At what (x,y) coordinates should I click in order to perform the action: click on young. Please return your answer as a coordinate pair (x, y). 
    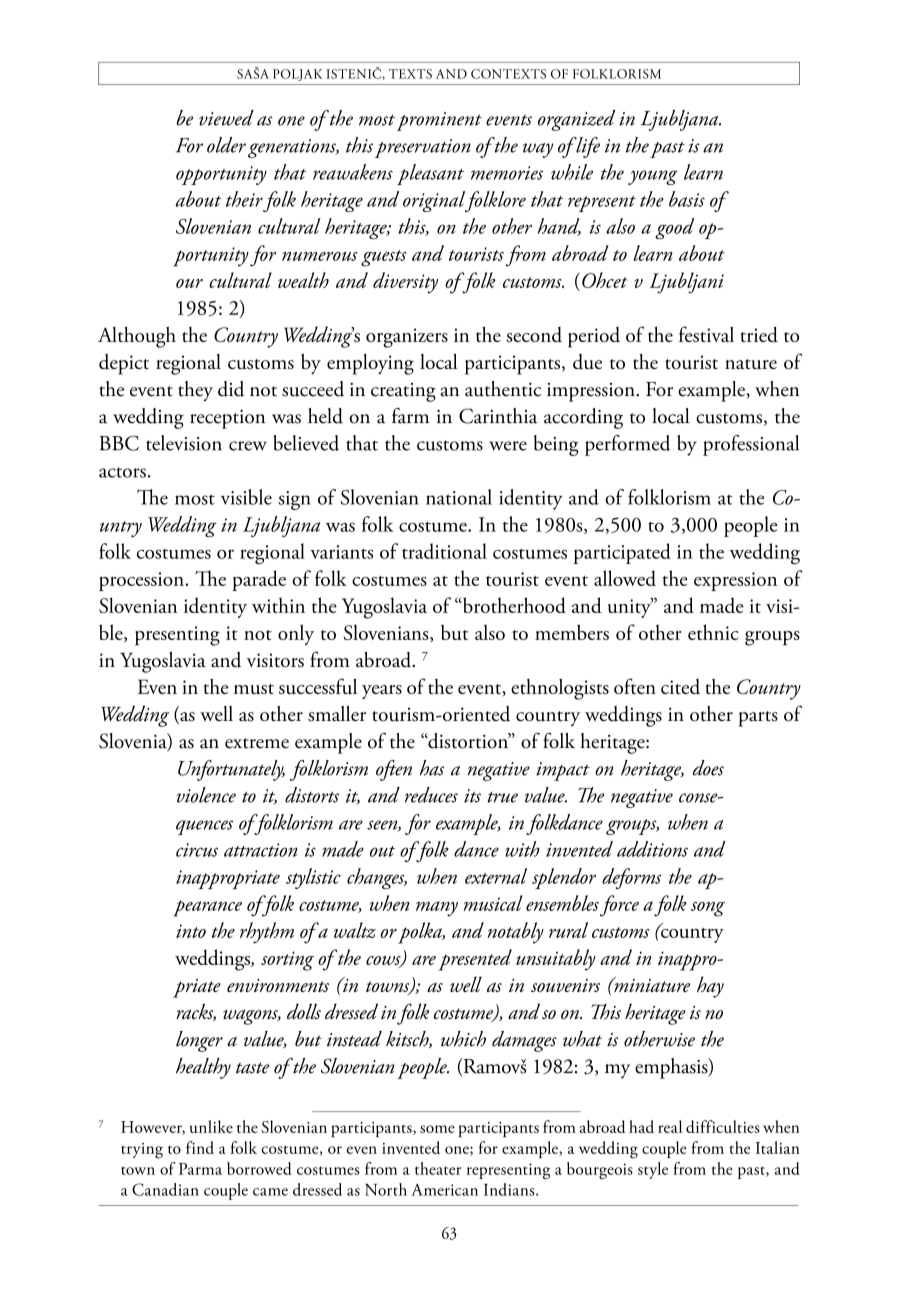
    Looking at the image, I should click on (653, 177).
